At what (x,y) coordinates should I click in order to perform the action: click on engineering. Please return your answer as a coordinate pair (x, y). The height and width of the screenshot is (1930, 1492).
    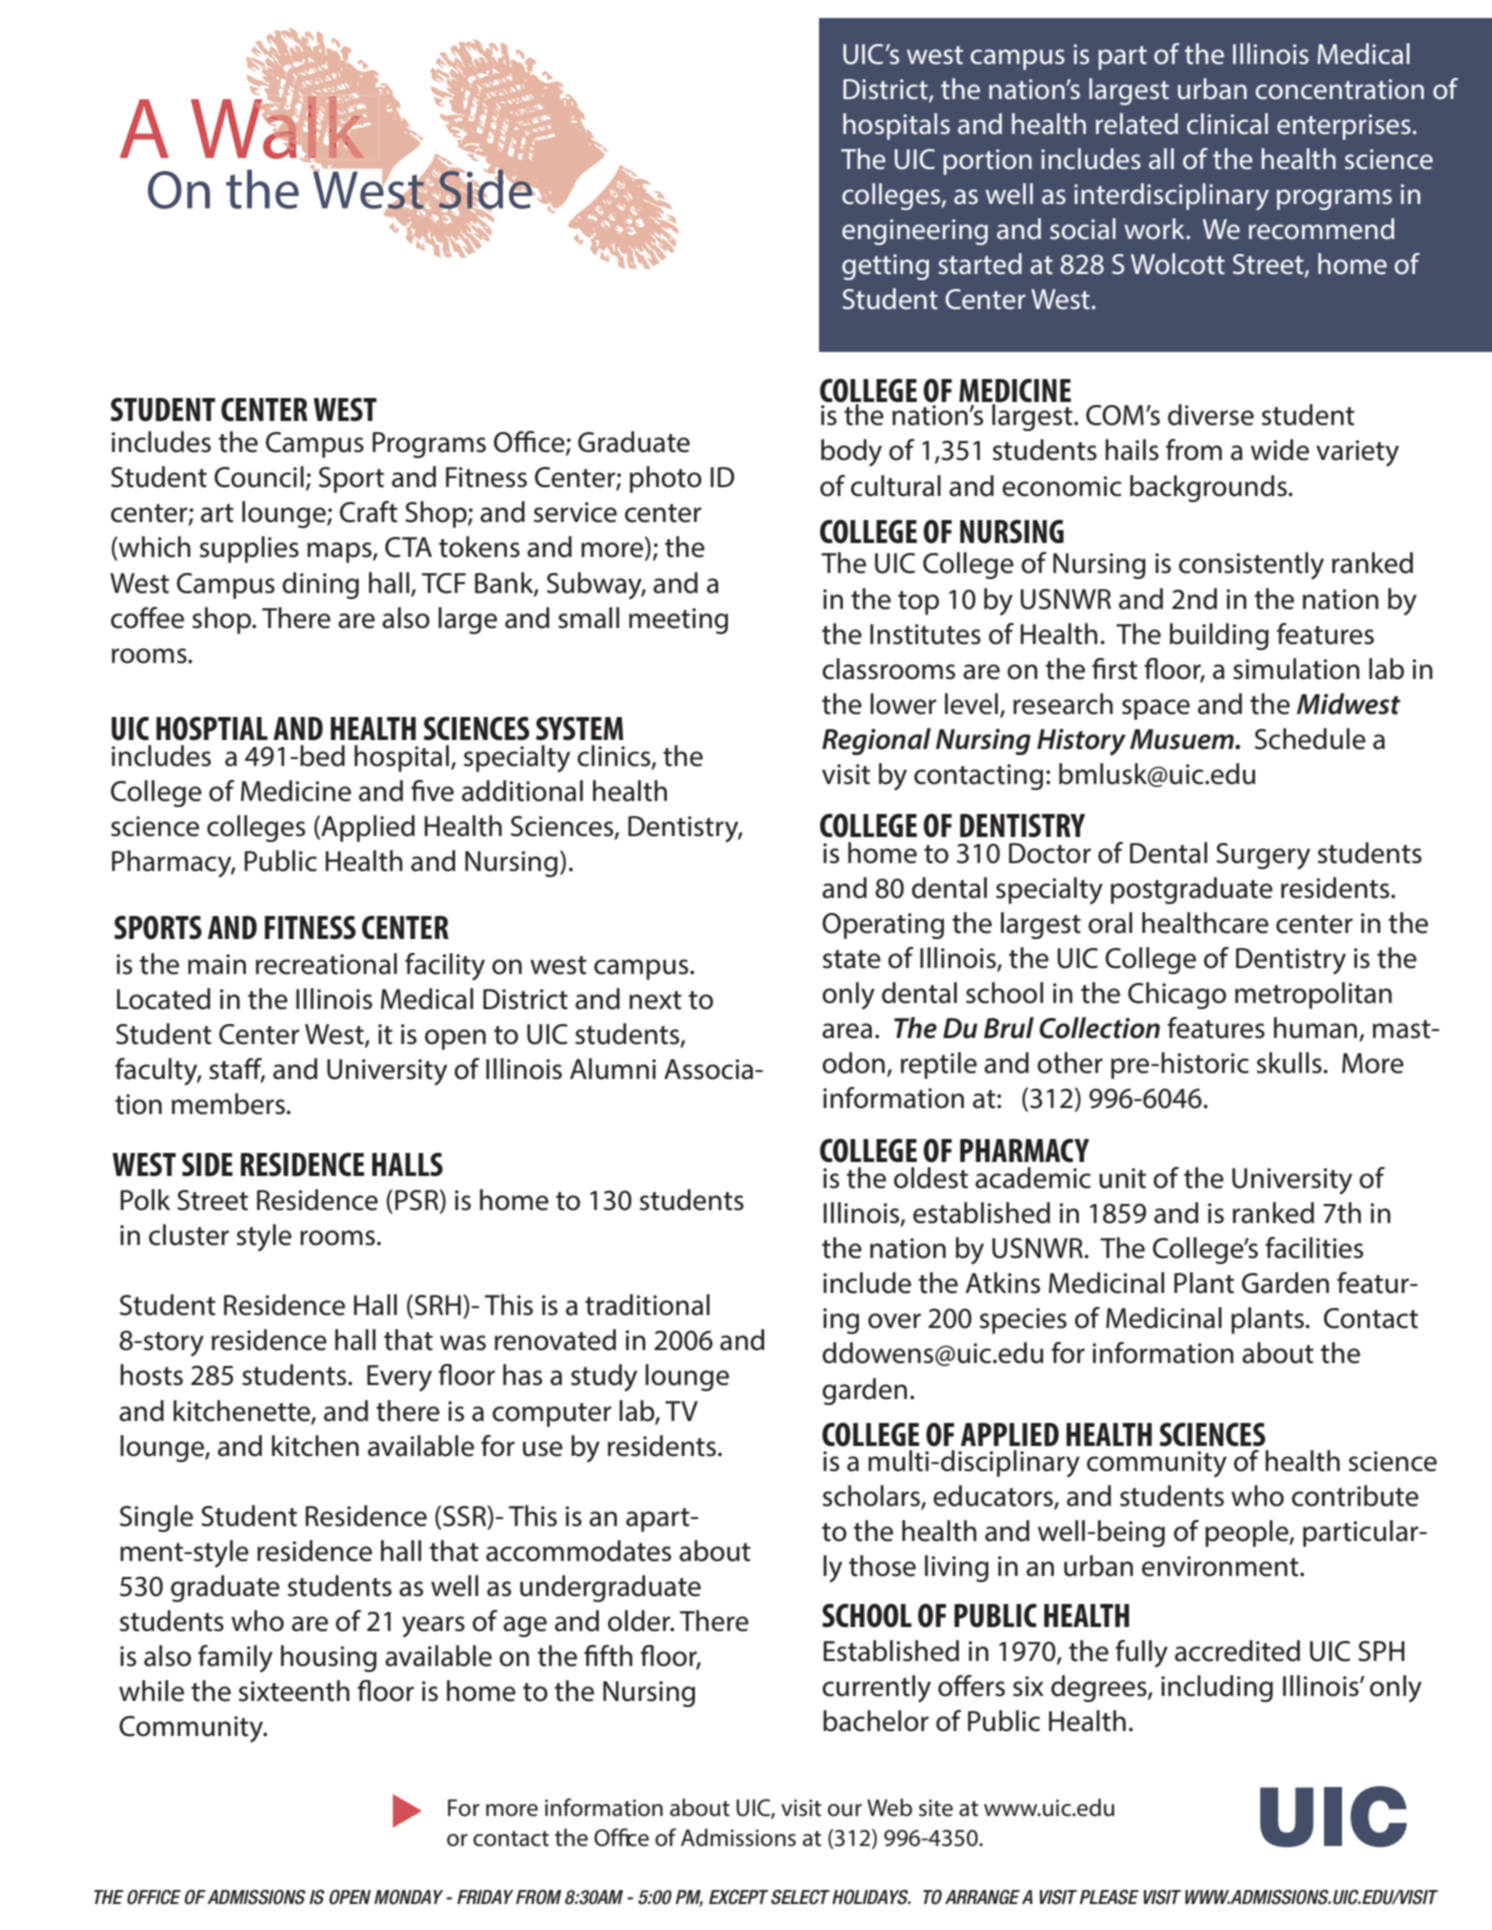
    Looking at the image, I should click on (915, 232).
